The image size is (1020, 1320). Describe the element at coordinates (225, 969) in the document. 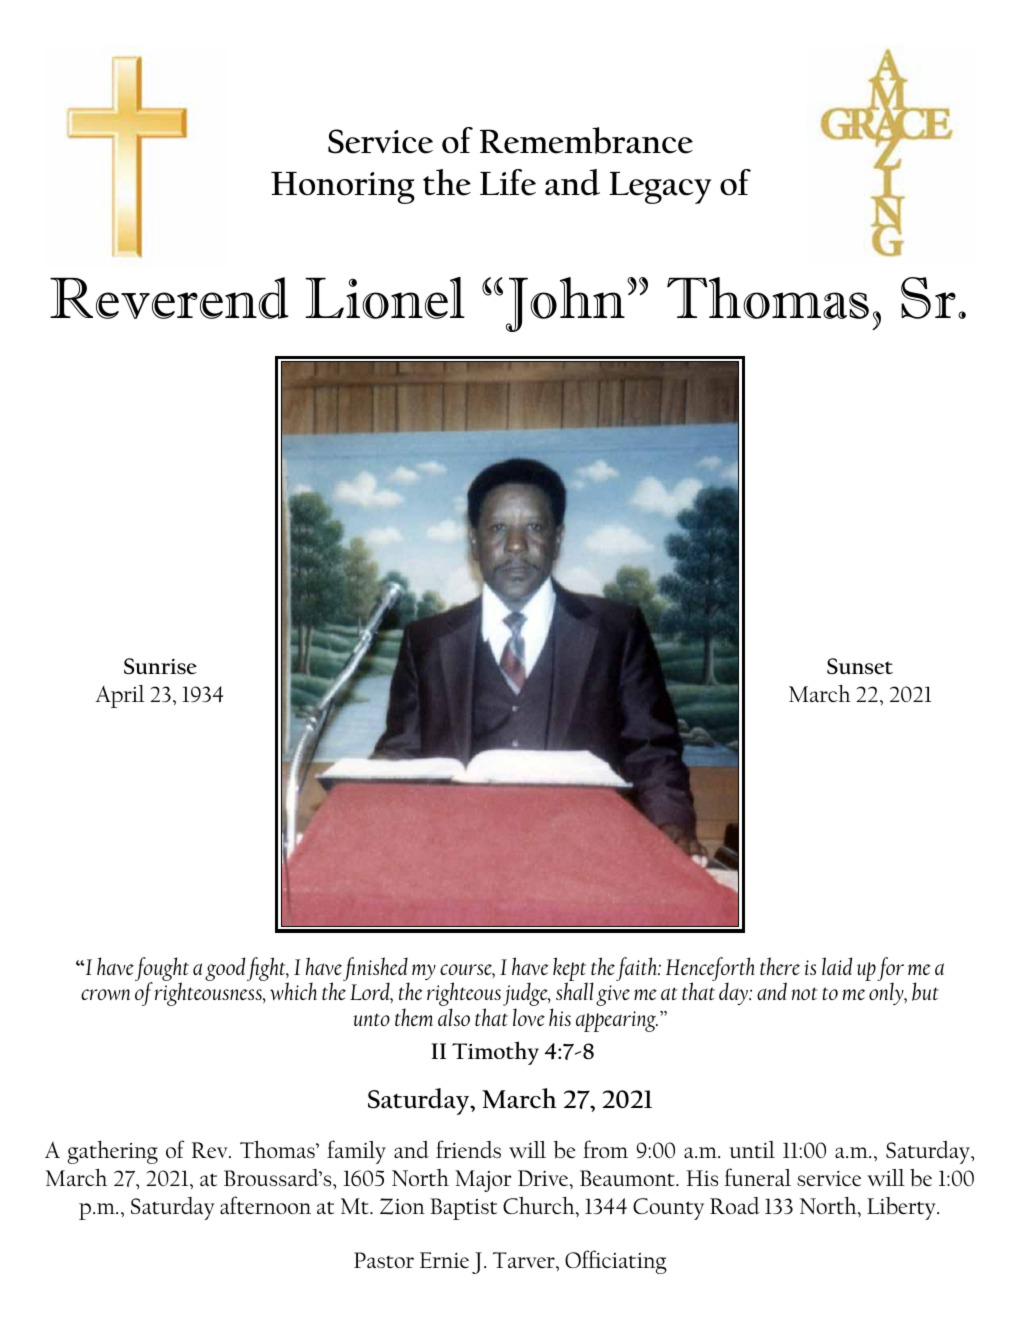

I see `good` at that location.
